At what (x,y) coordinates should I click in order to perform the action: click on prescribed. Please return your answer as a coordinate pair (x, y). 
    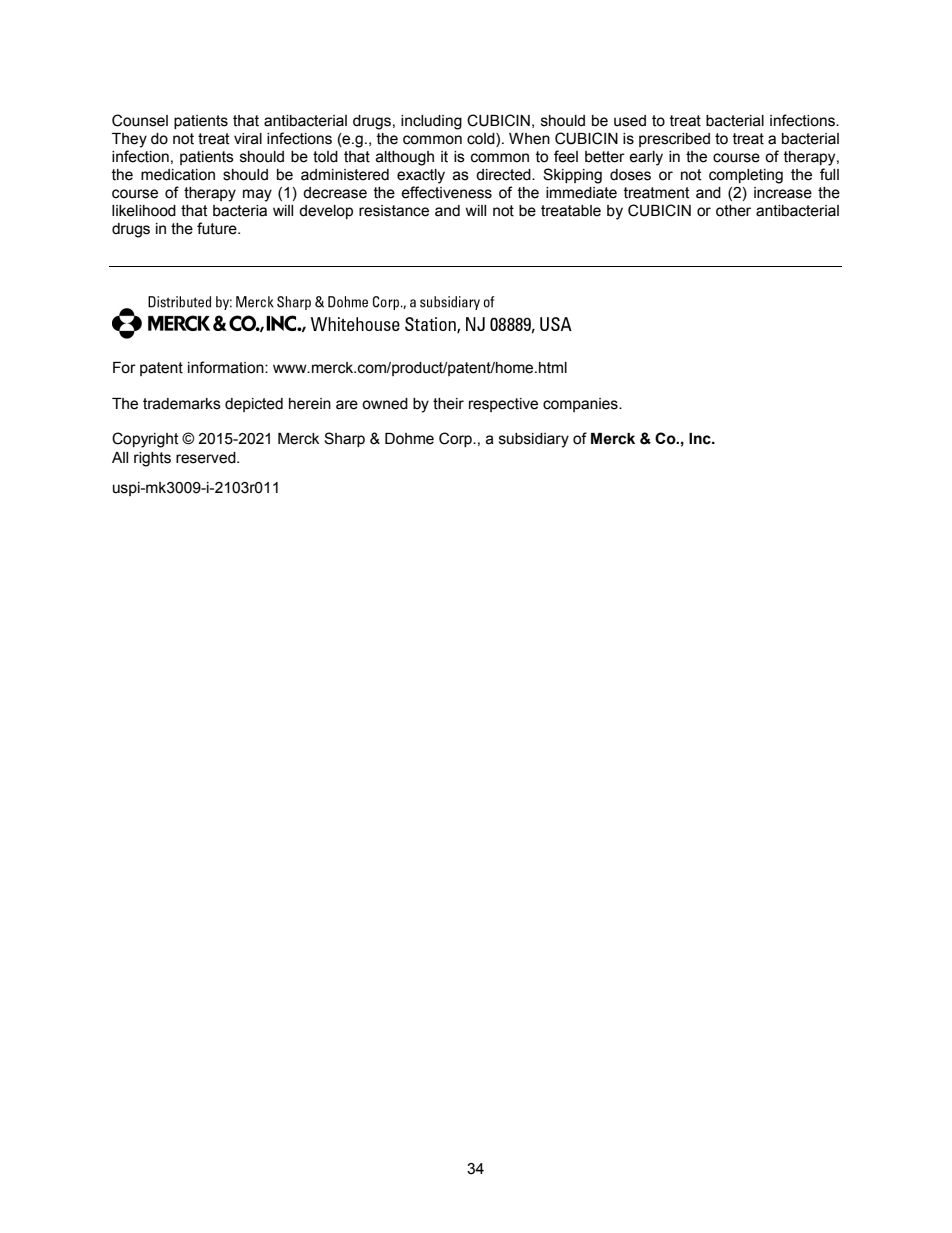
    Looking at the image, I should click on (674, 140).
